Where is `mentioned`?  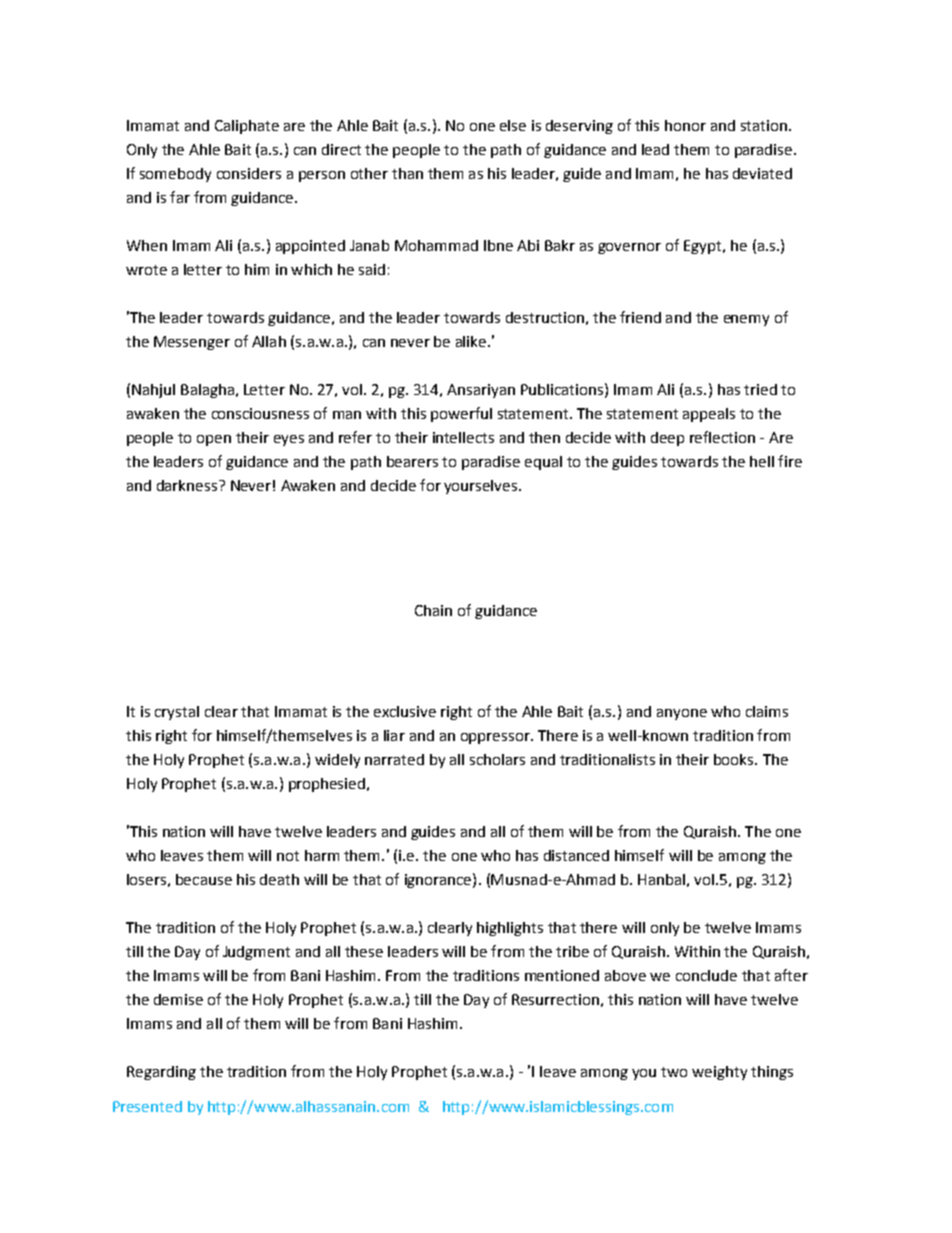 mentioned is located at coordinates (562, 975).
